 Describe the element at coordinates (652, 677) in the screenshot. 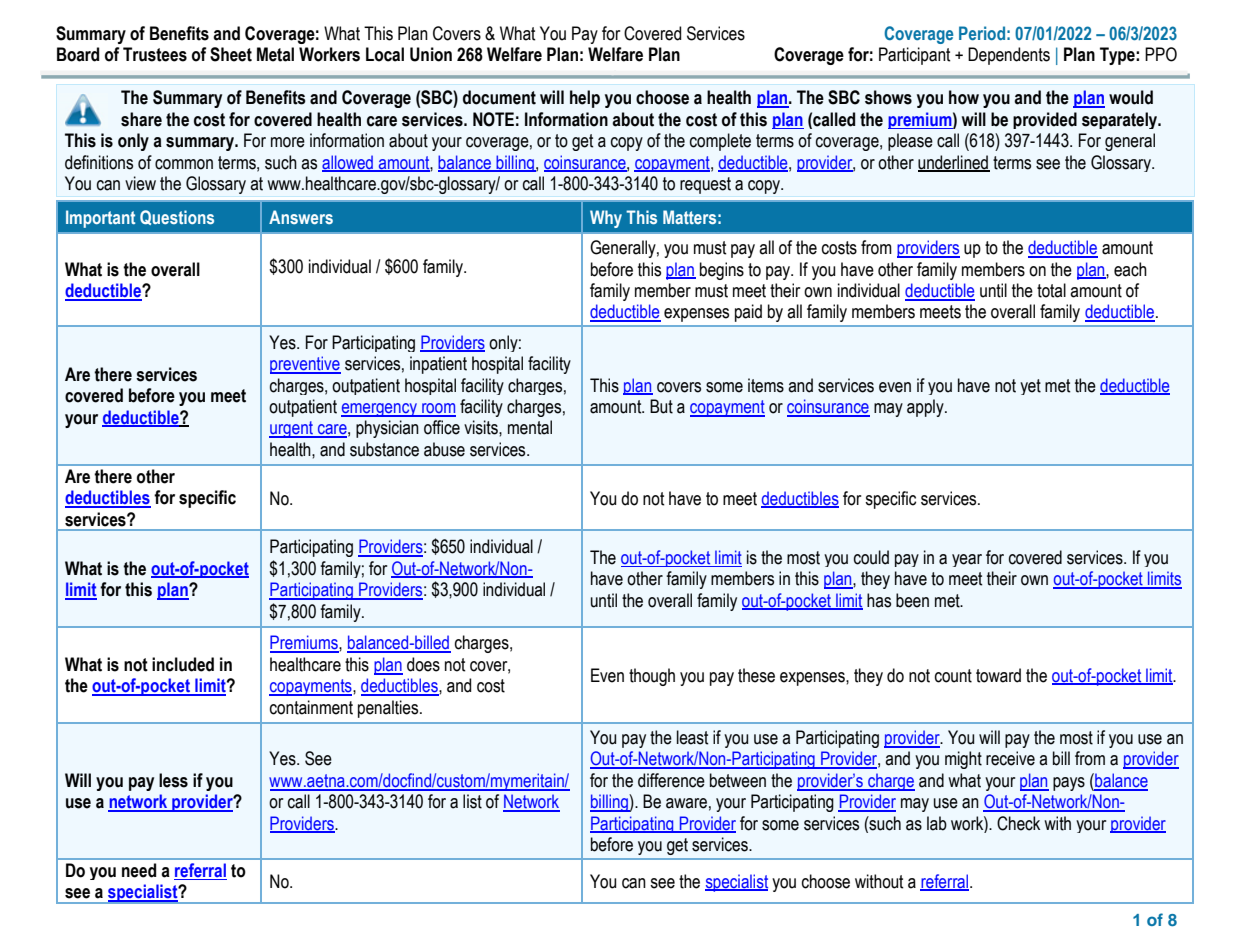

I see `though` at that location.
